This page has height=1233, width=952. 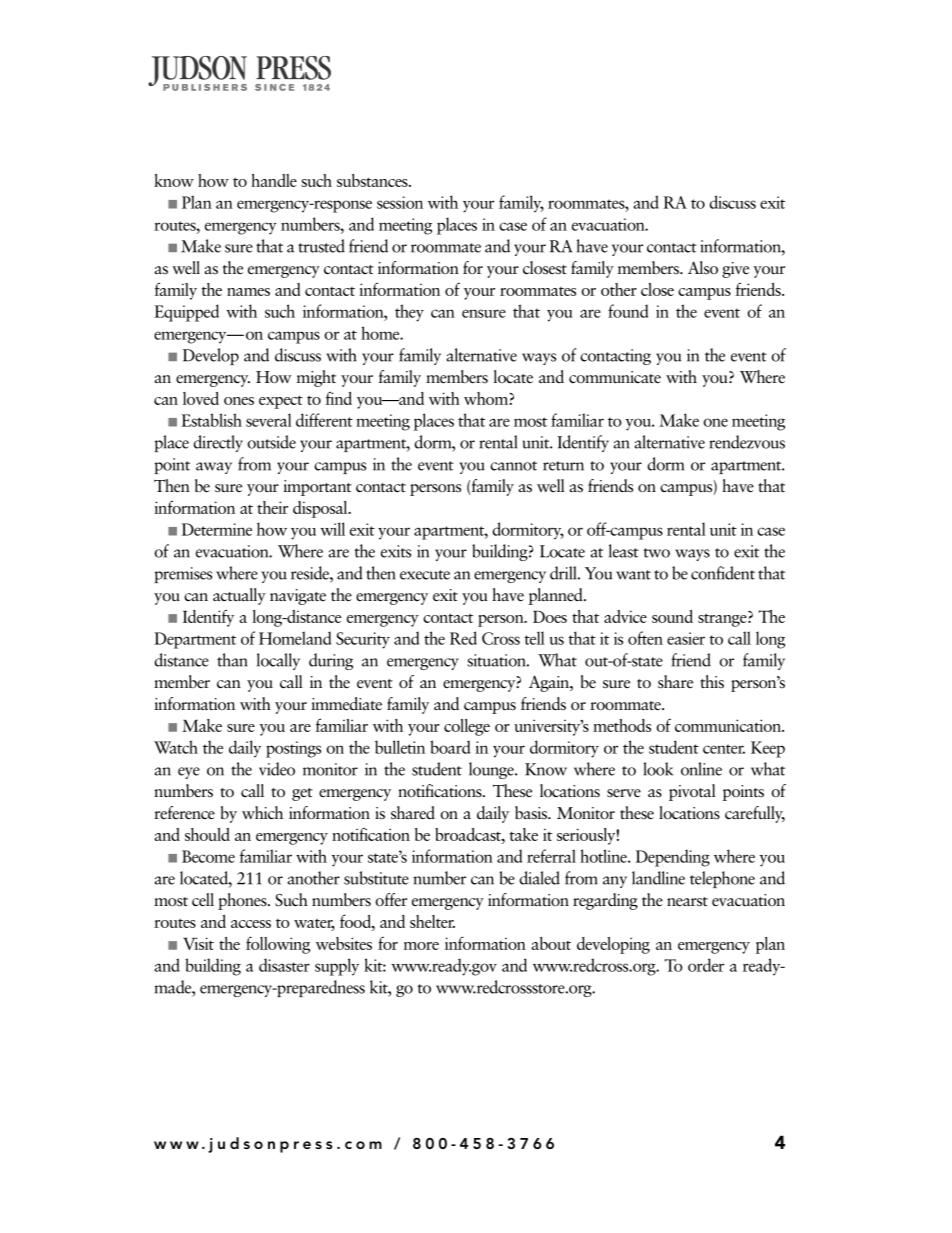 I want to click on session, so click(x=400, y=202).
